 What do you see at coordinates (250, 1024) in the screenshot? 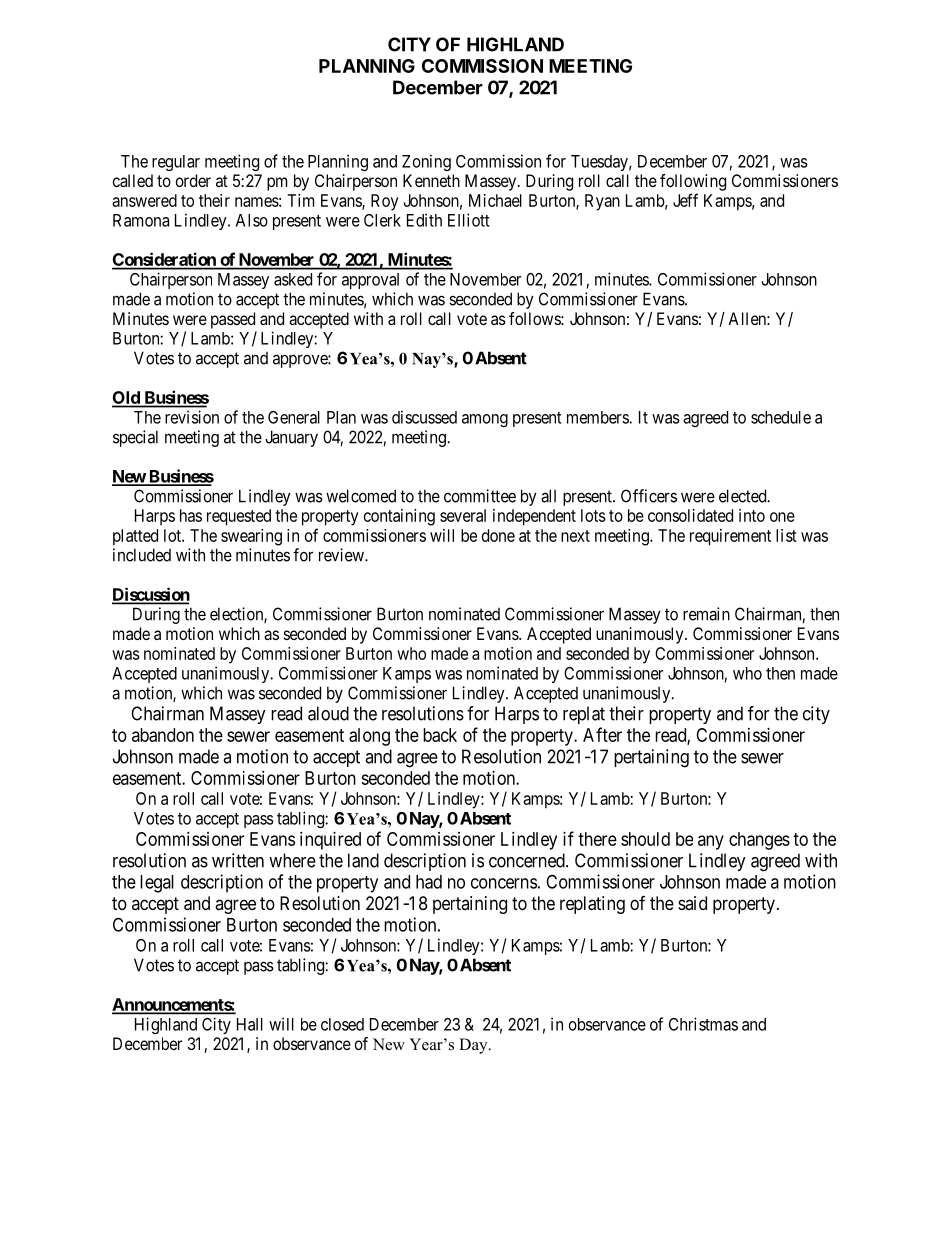
I see `Hall` at bounding box center [250, 1024].
